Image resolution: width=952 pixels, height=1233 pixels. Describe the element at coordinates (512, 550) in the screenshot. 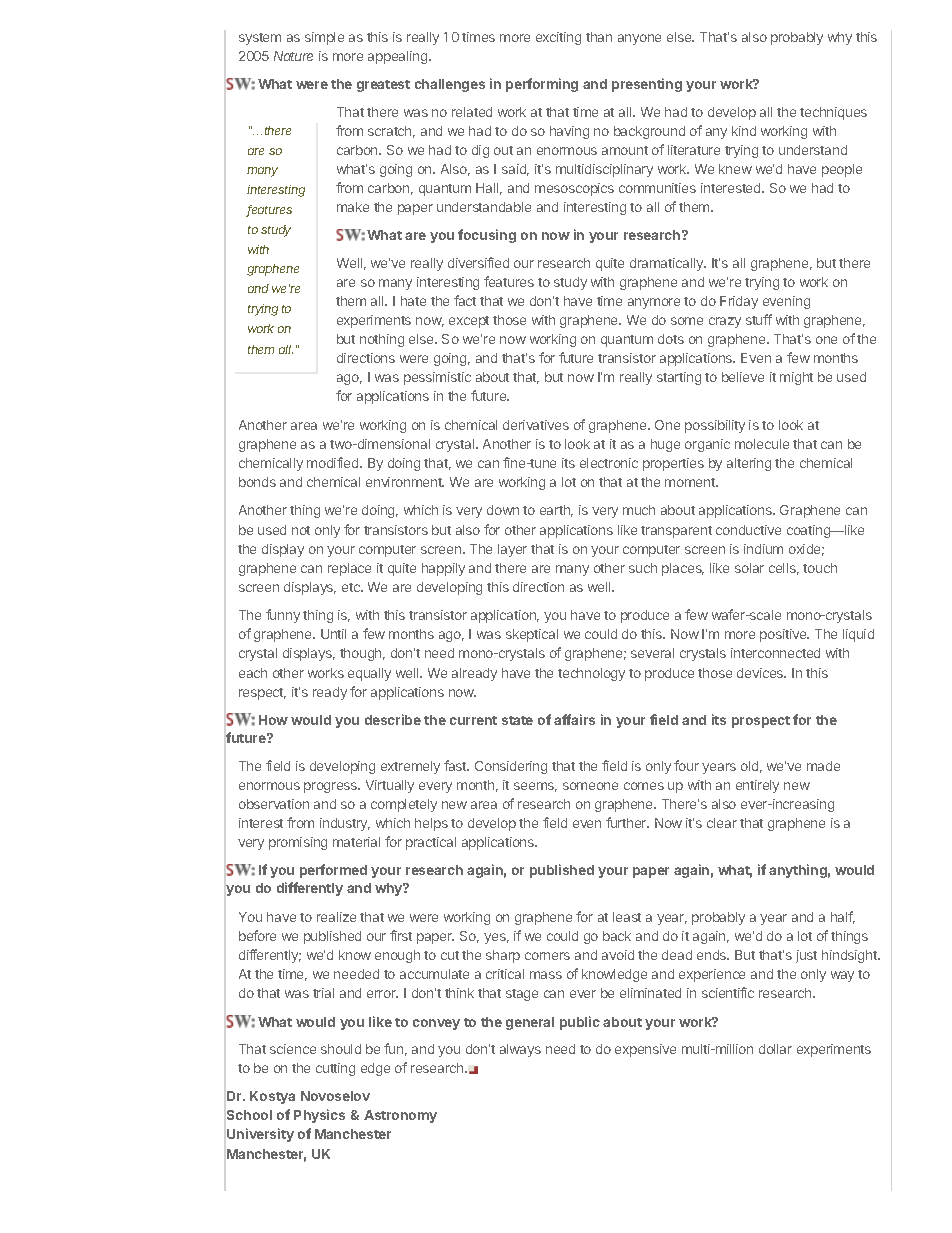

I see `layer` at that location.
